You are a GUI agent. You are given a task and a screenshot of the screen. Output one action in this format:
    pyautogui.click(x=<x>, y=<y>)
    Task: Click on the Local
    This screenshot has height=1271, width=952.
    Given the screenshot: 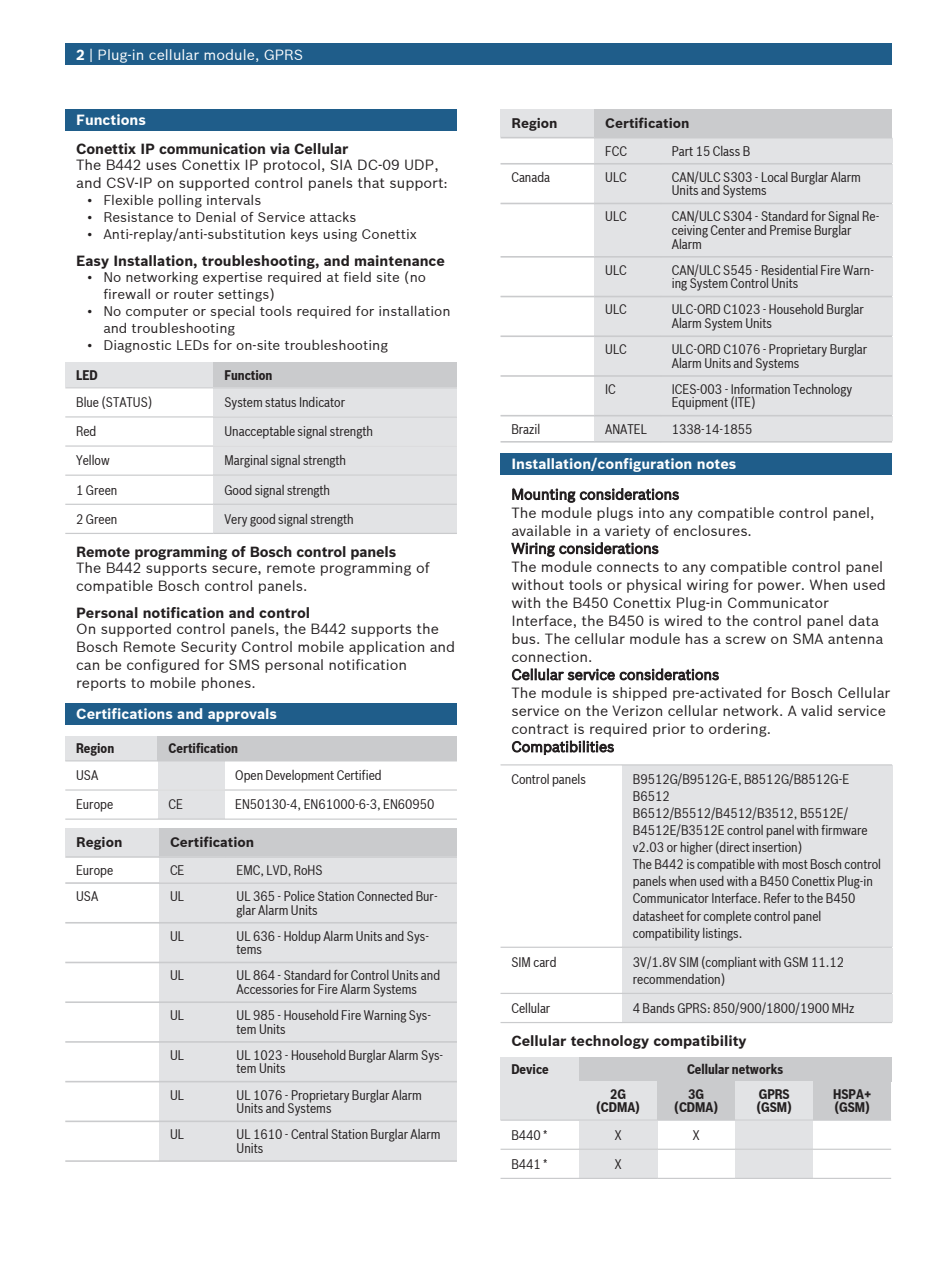 What is the action you would take?
    pyautogui.click(x=775, y=177)
